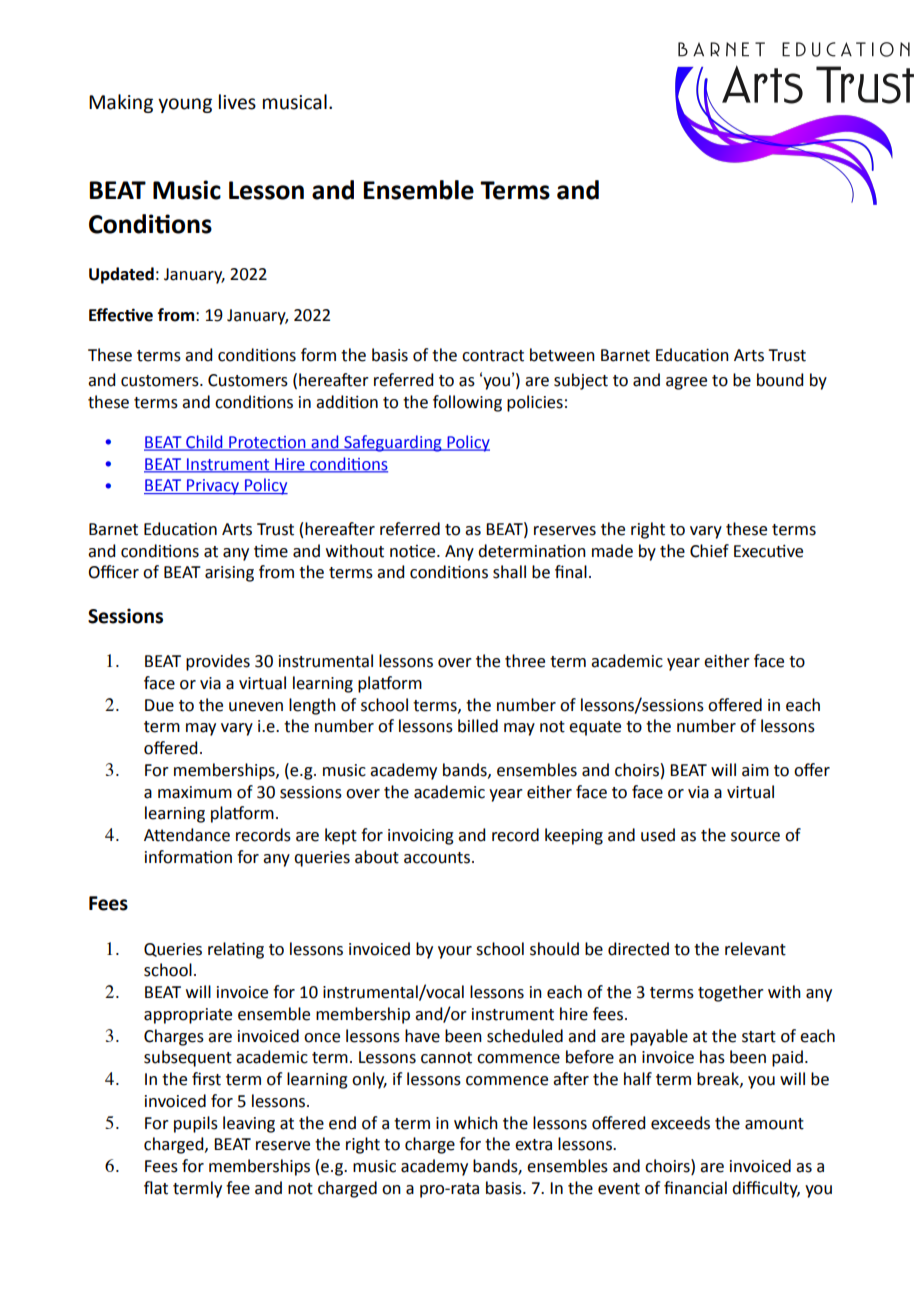  Describe the element at coordinates (680, 1123) in the screenshot. I see `exceeds` at that location.
